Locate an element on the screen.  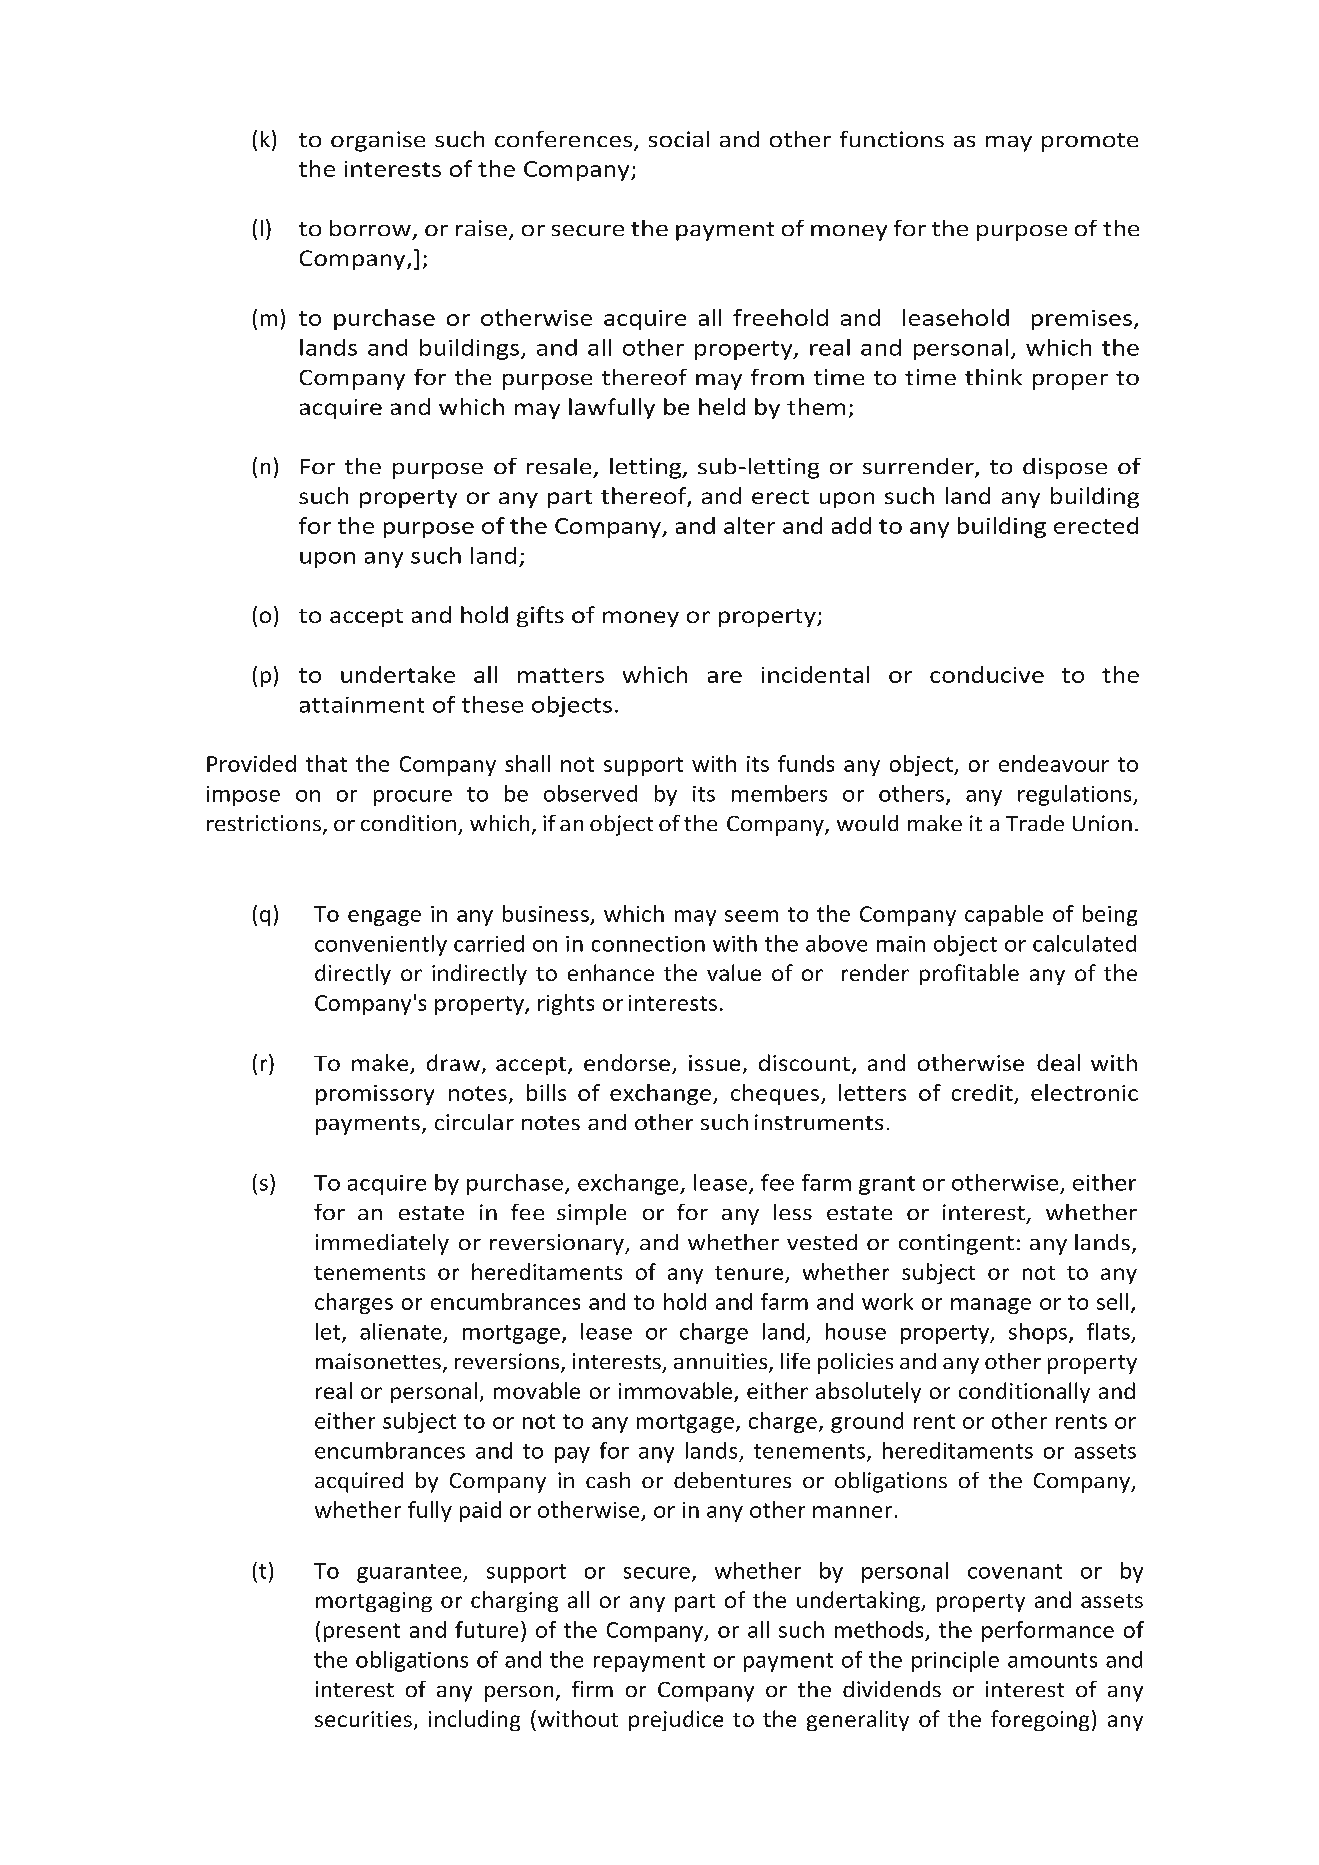
present is located at coordinates (362, 1632).
